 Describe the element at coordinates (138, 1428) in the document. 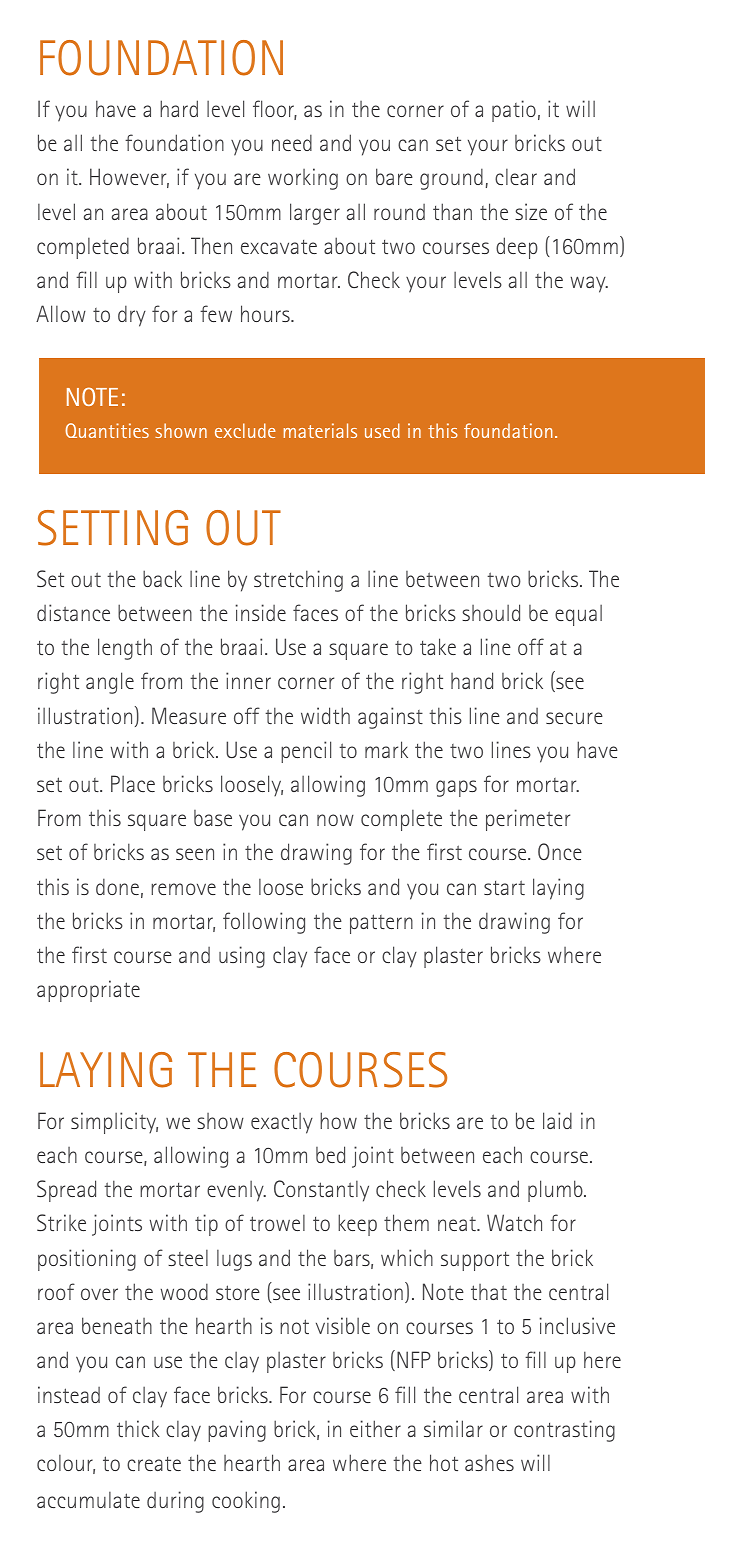

I see `thick` at that location.
